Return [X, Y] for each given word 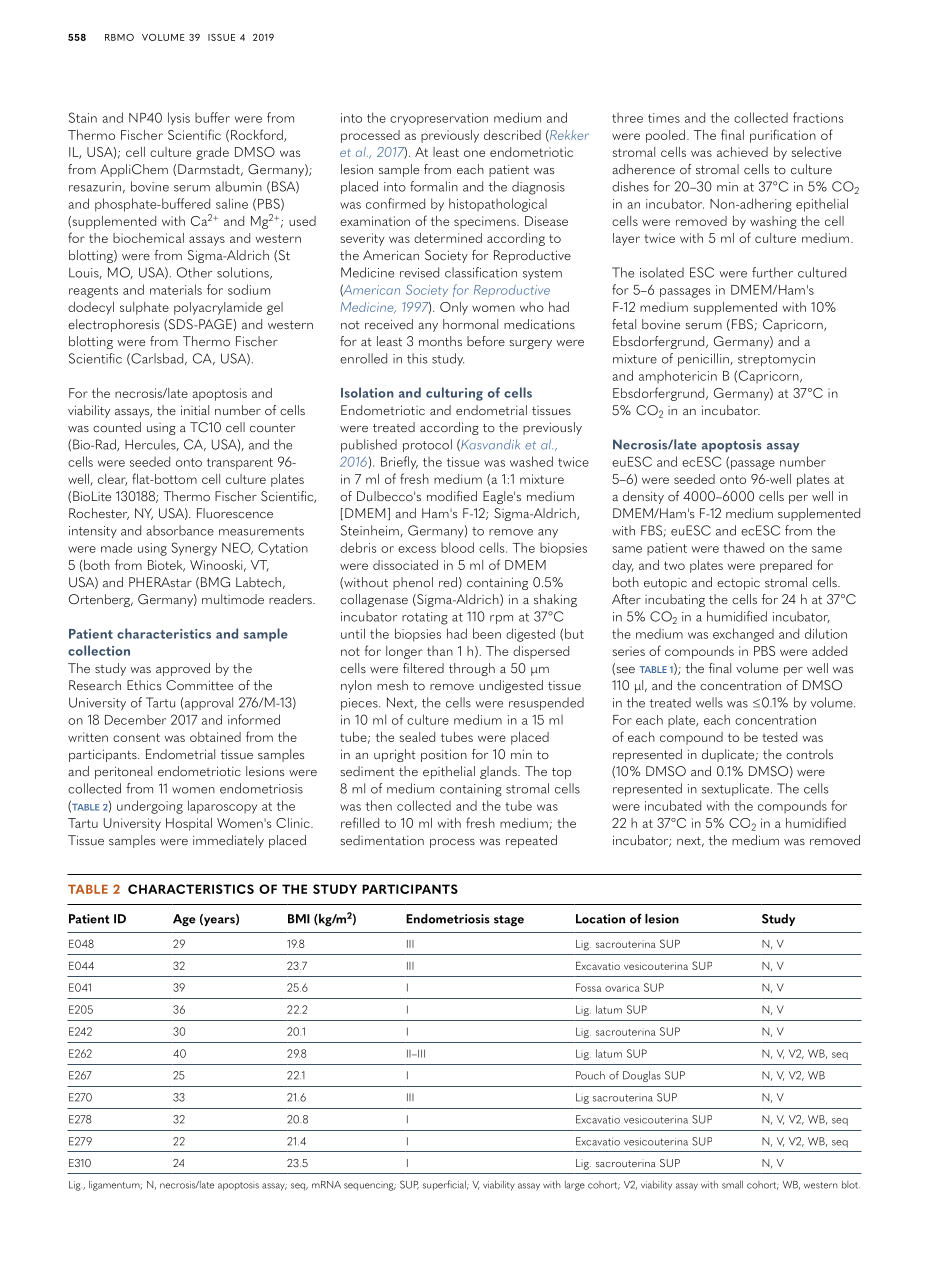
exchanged [743, 635]
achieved [742, 152]
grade [212, 153]
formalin [434, 186]
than [440, 651]
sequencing [370, 1186]
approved [183, 669]
